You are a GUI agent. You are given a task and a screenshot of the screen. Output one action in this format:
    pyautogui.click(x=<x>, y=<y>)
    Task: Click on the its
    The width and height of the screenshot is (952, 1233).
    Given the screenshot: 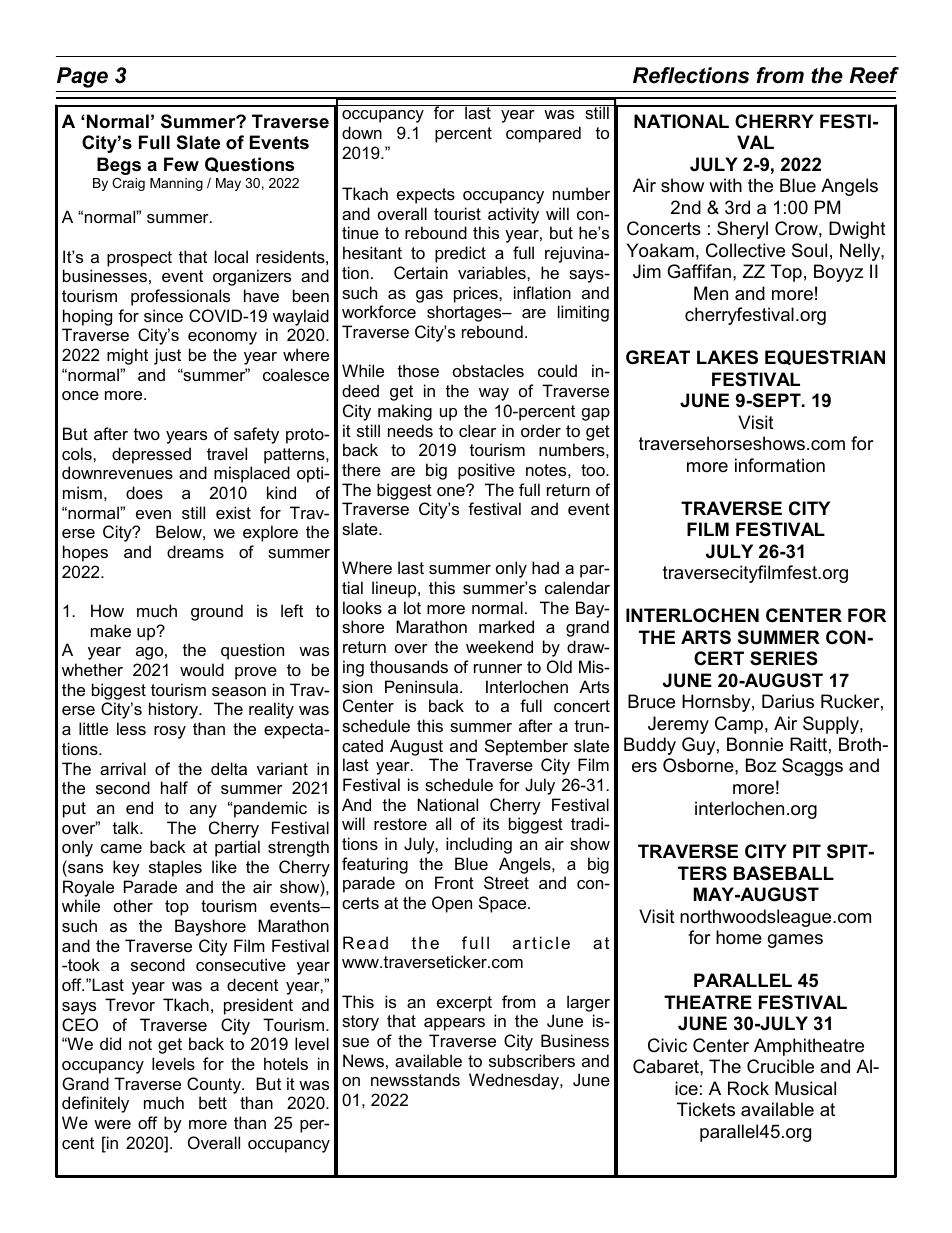 What is the action you would take?
    pyautogui.click(x=491, y=823)
